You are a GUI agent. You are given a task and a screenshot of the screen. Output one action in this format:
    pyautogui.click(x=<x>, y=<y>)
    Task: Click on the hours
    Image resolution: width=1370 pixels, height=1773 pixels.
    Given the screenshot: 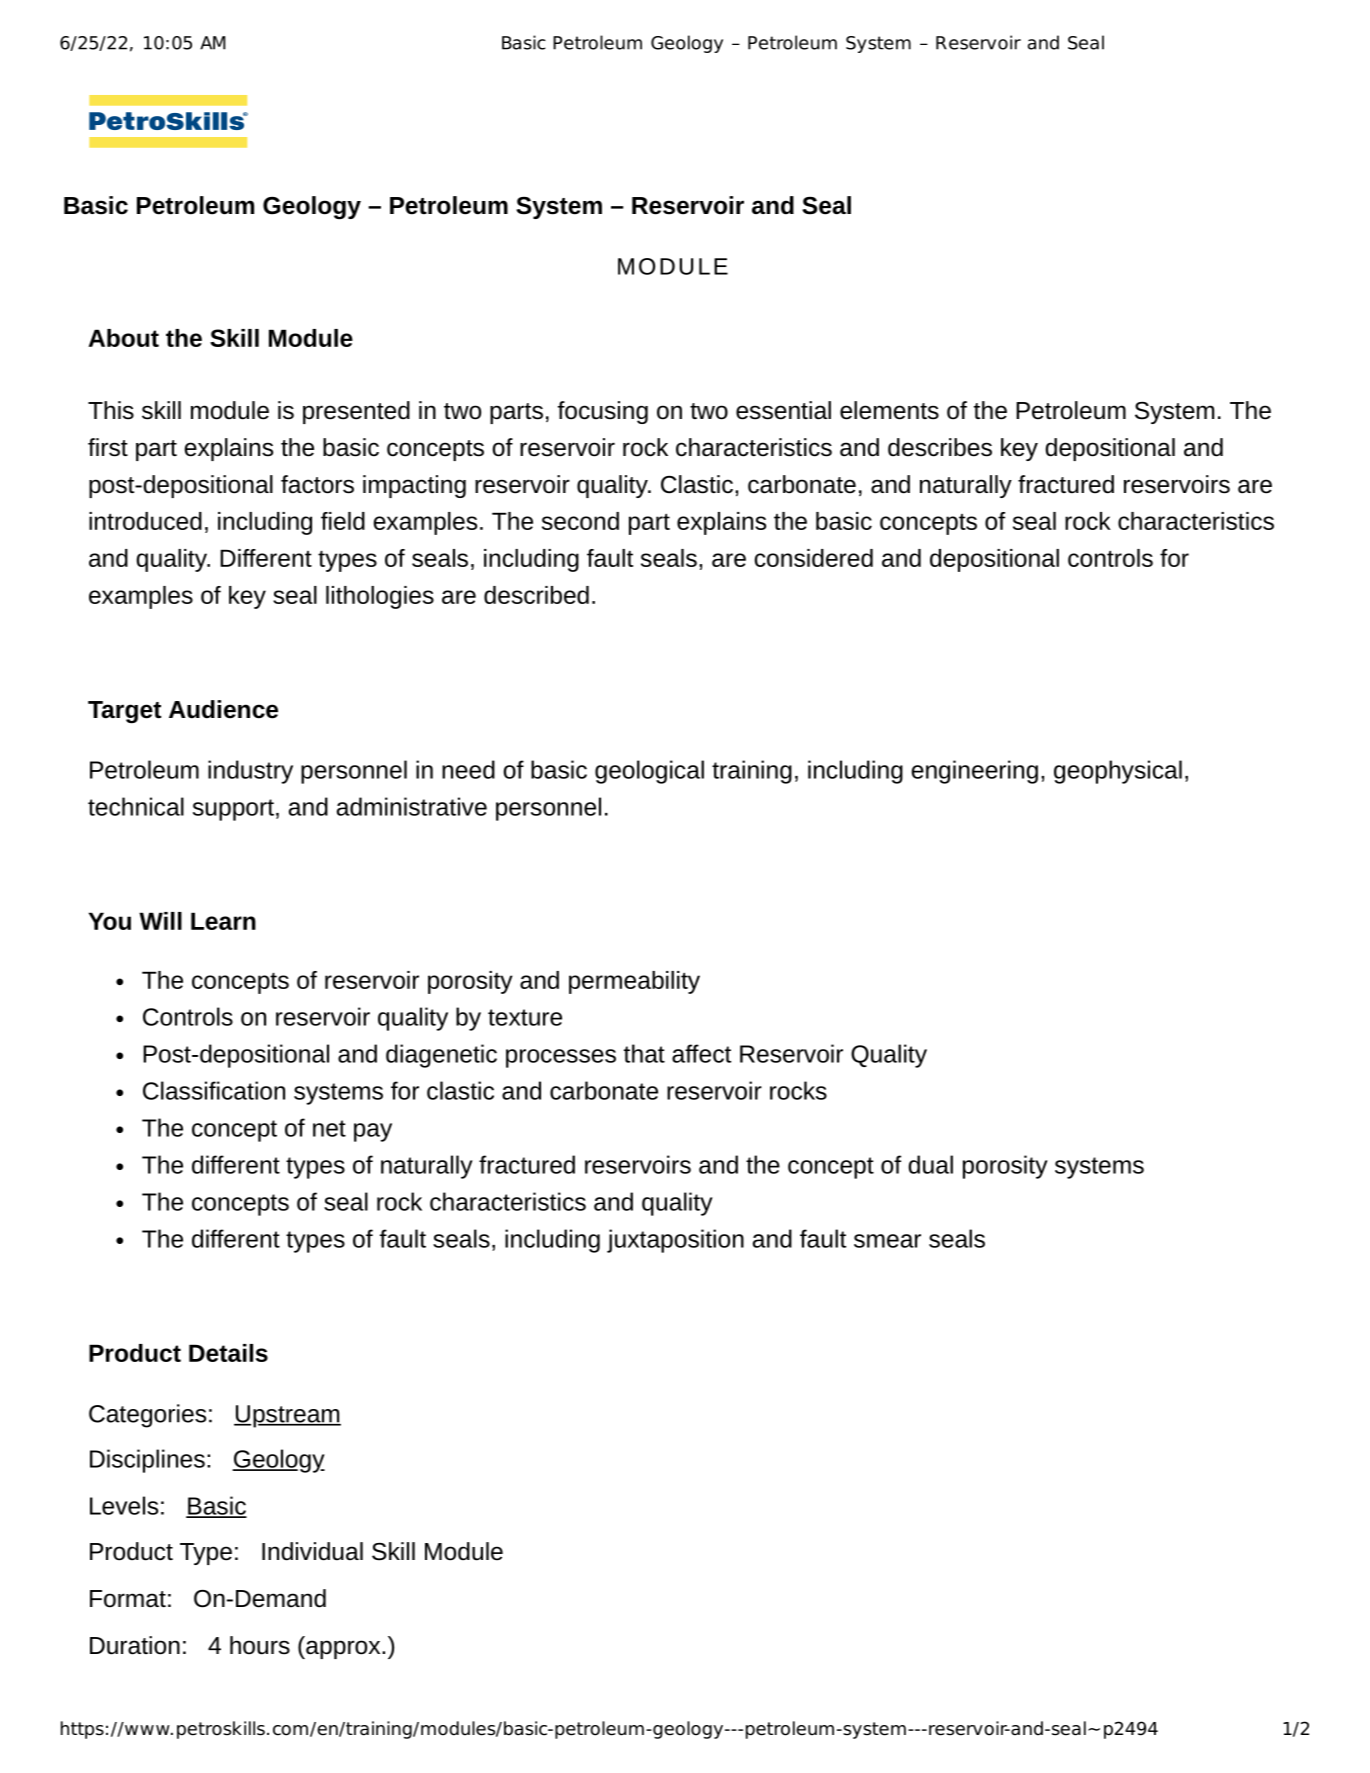 What is the action you would take?
    pyautogui.click(x=260, y=1645)
